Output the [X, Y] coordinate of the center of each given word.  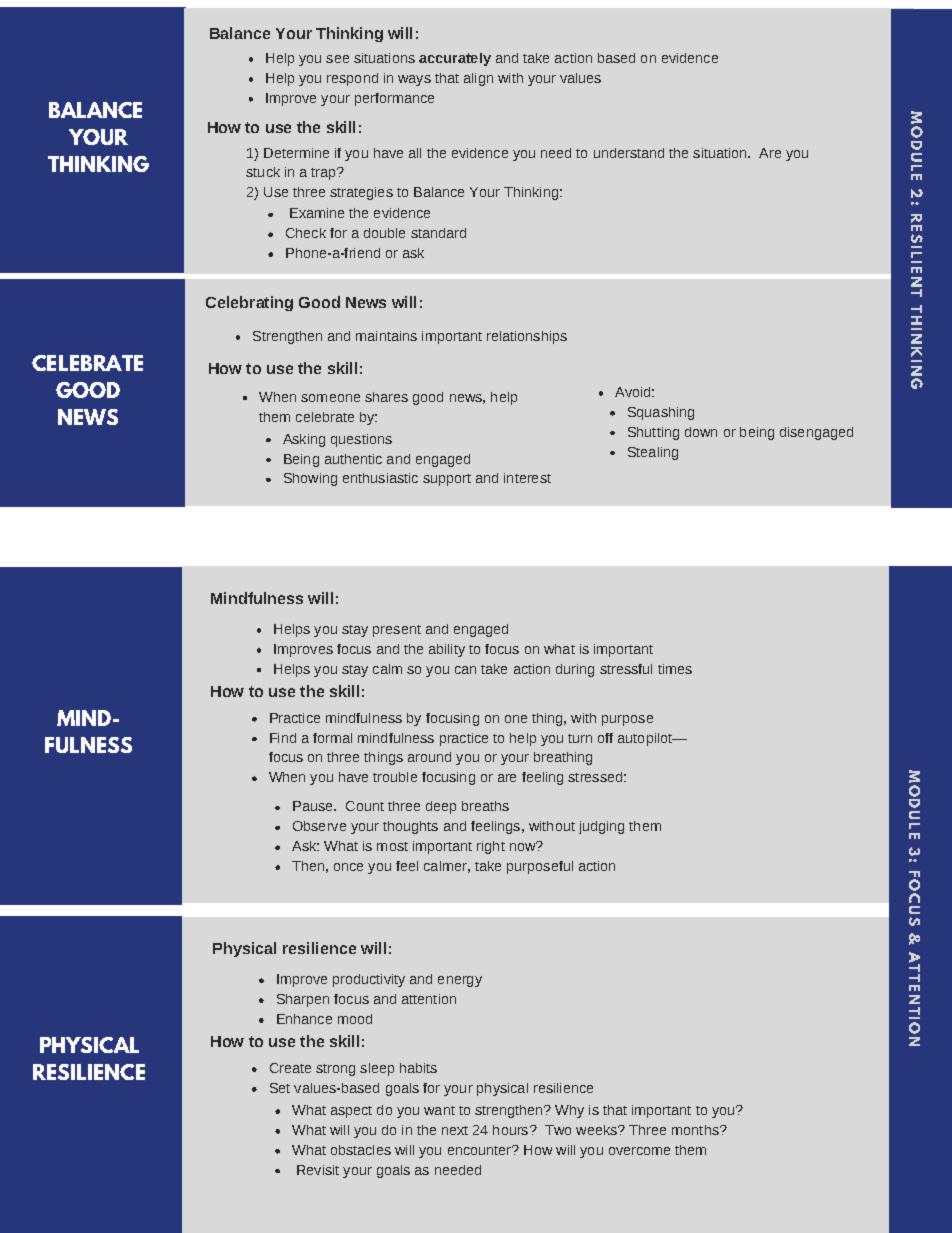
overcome [639, 1151]
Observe [319, 826]
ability [447, 650]
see [337, 59]
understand [629, 153]
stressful [626, 669]
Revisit [318, 1170]
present [397, 631]
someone [330, 398]
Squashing [661, 413]
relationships [527, 337]
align [478, 79]
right [491, 847]
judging [601, 827]
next [455, 1130]
